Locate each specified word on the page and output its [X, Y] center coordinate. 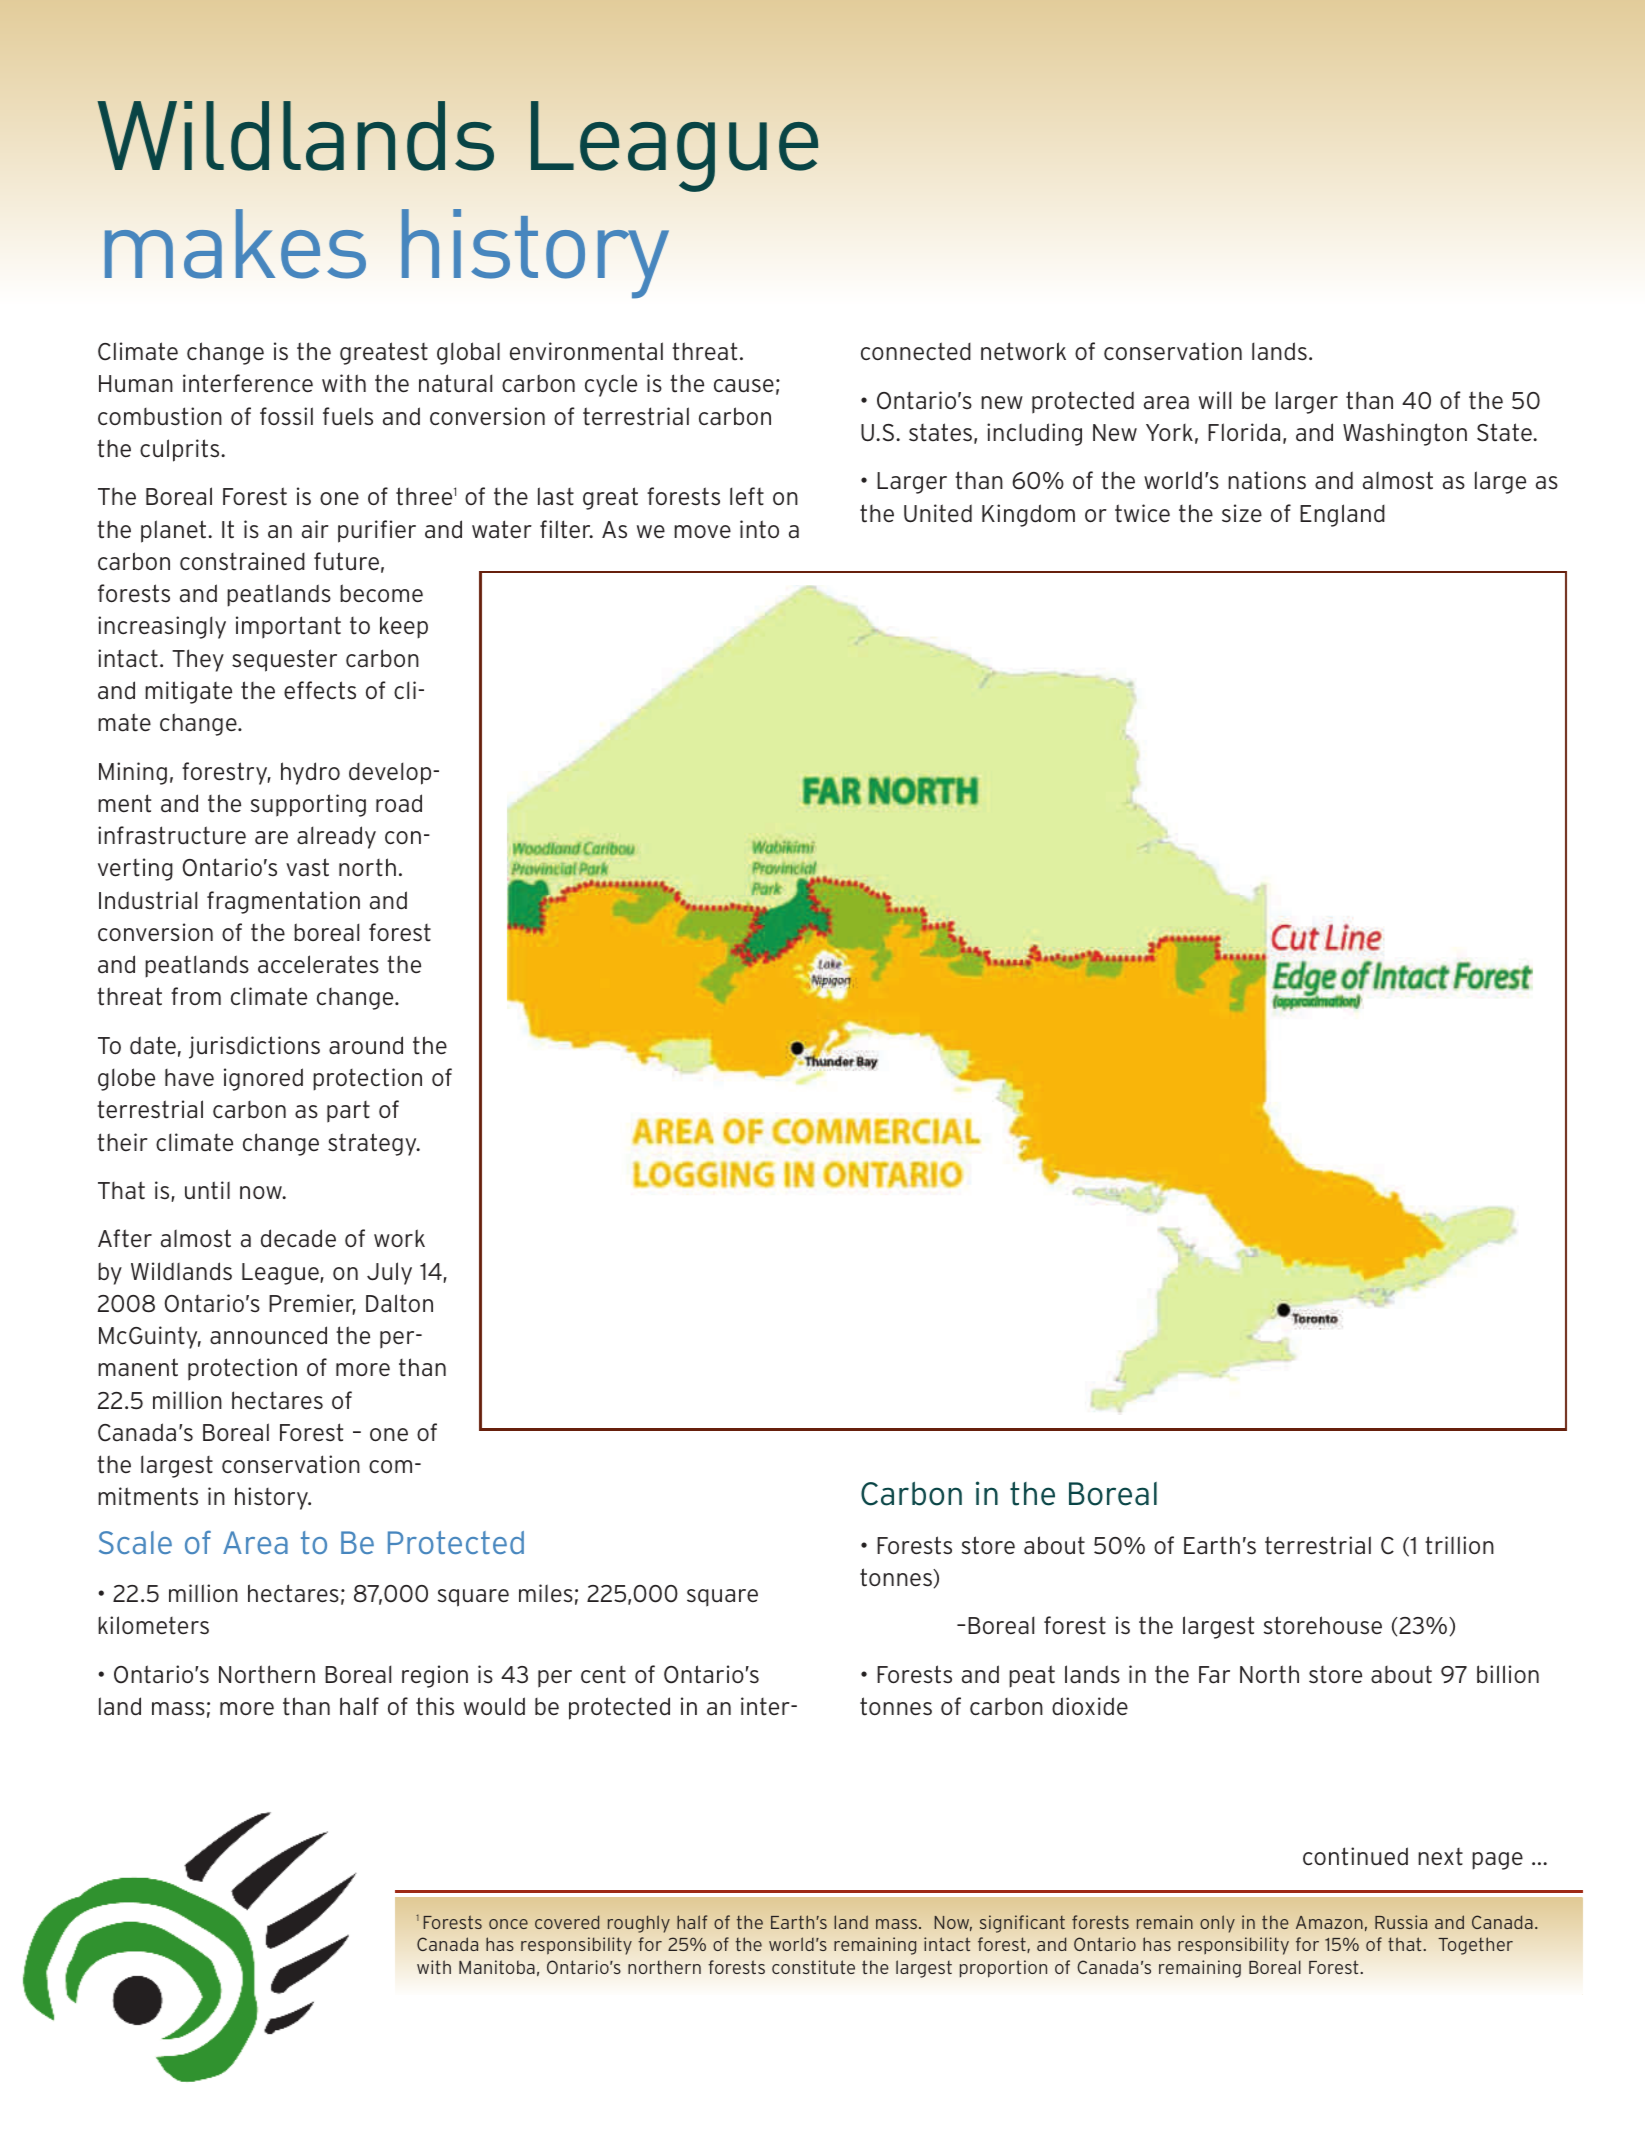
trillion [1459, 1545]
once [508, 1924]
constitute [813, 1967]
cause [744, 386]
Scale [135, 1542]
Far [1214, 1675]
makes [235, 244]
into [759, 529]
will [1215, 400]
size [1242, 513]
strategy [373, 1144]
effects [320, 690]
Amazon [1329, 1922]
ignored [263, 1079]
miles [546, 1593]
